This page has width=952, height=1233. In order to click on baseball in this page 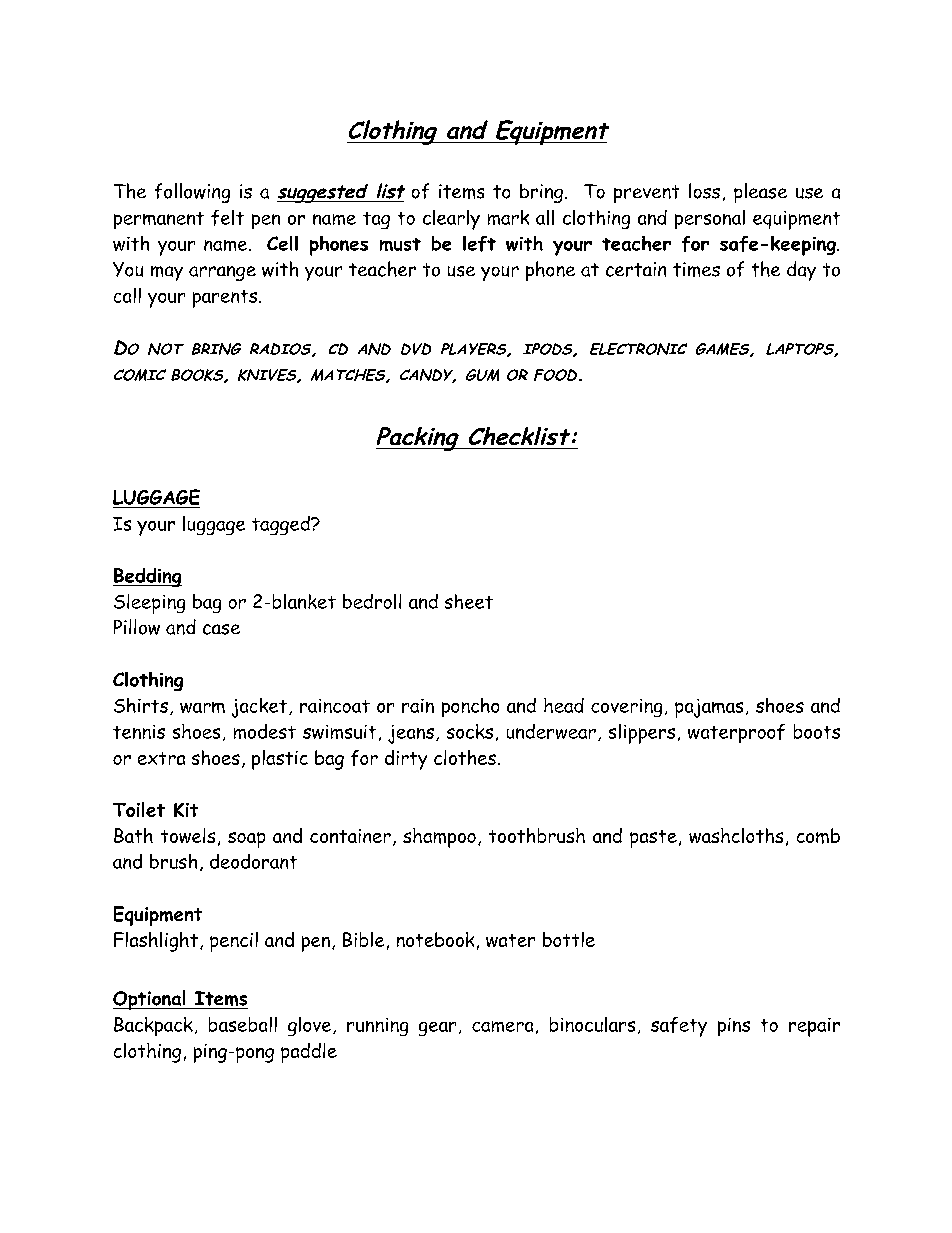, I will do `click(243, 1024)`.
